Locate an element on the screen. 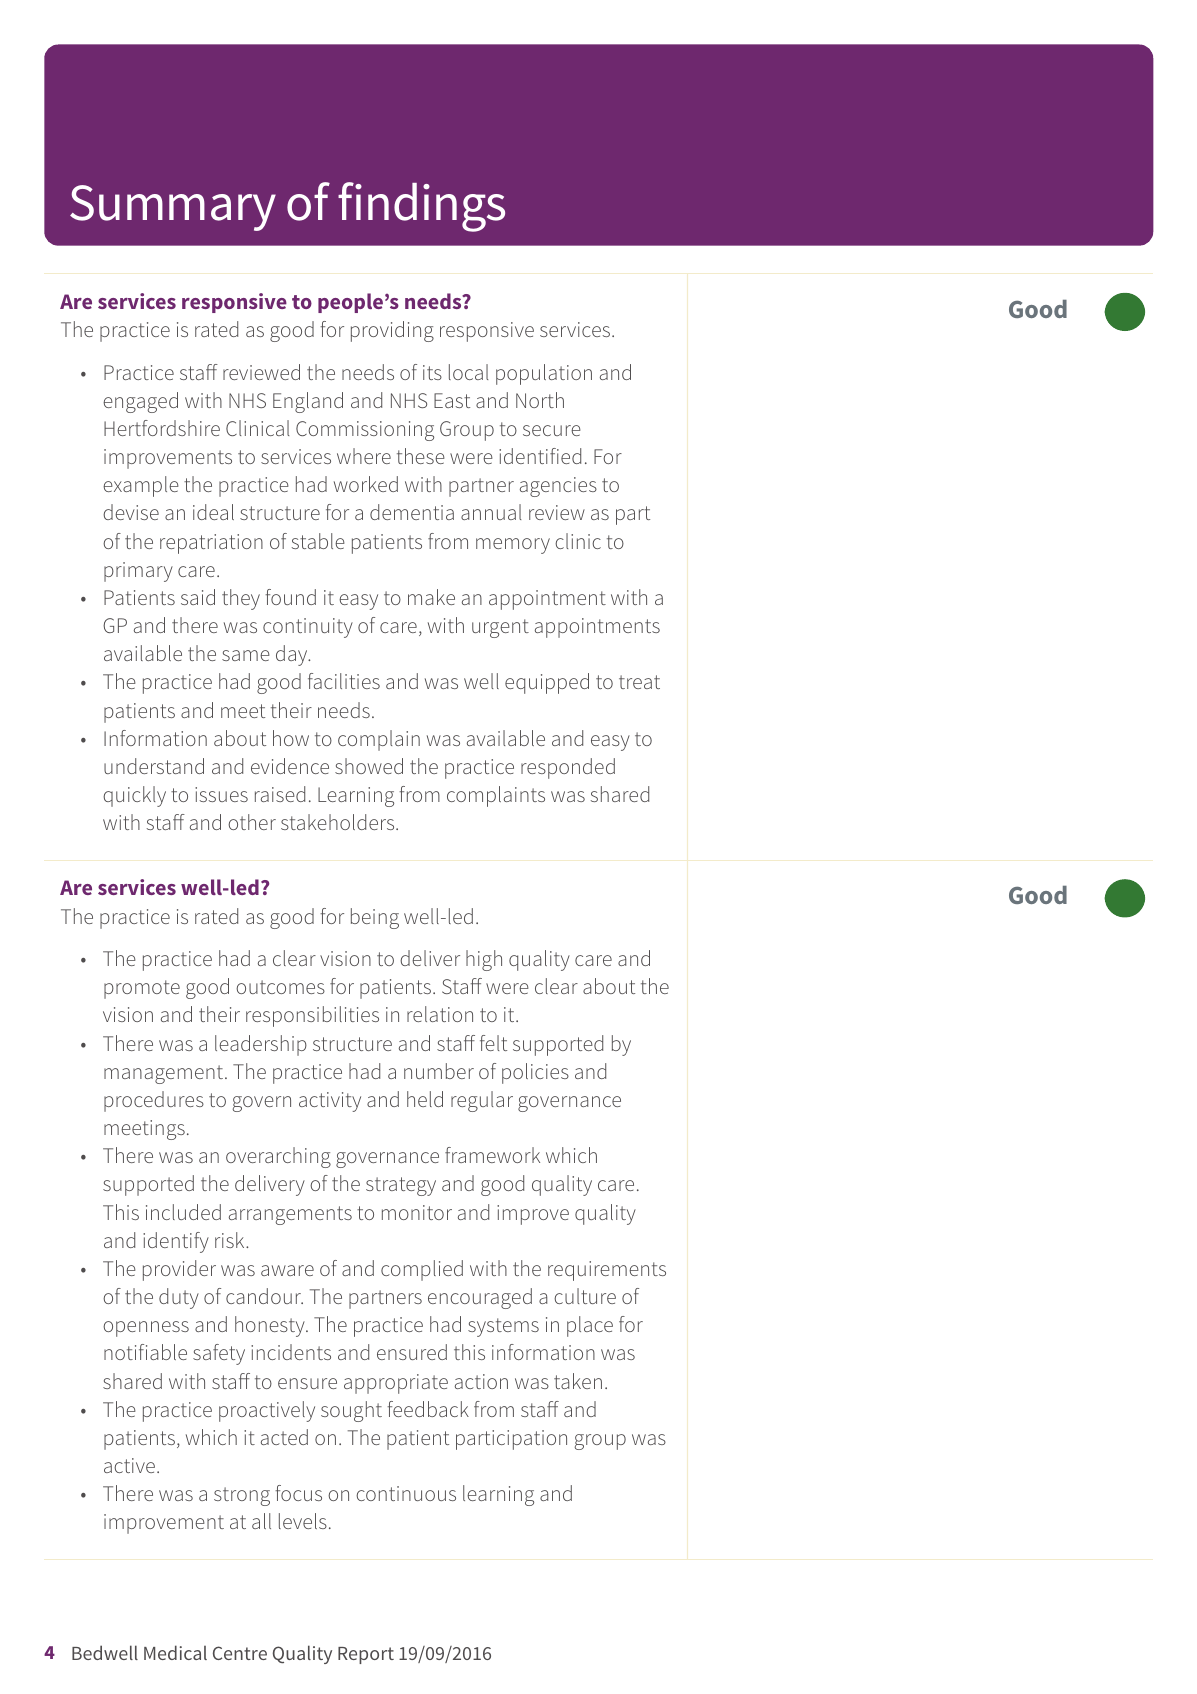 The height and width of the screenshot is (1694, 1197). high is located at coordinates (484, 960).
